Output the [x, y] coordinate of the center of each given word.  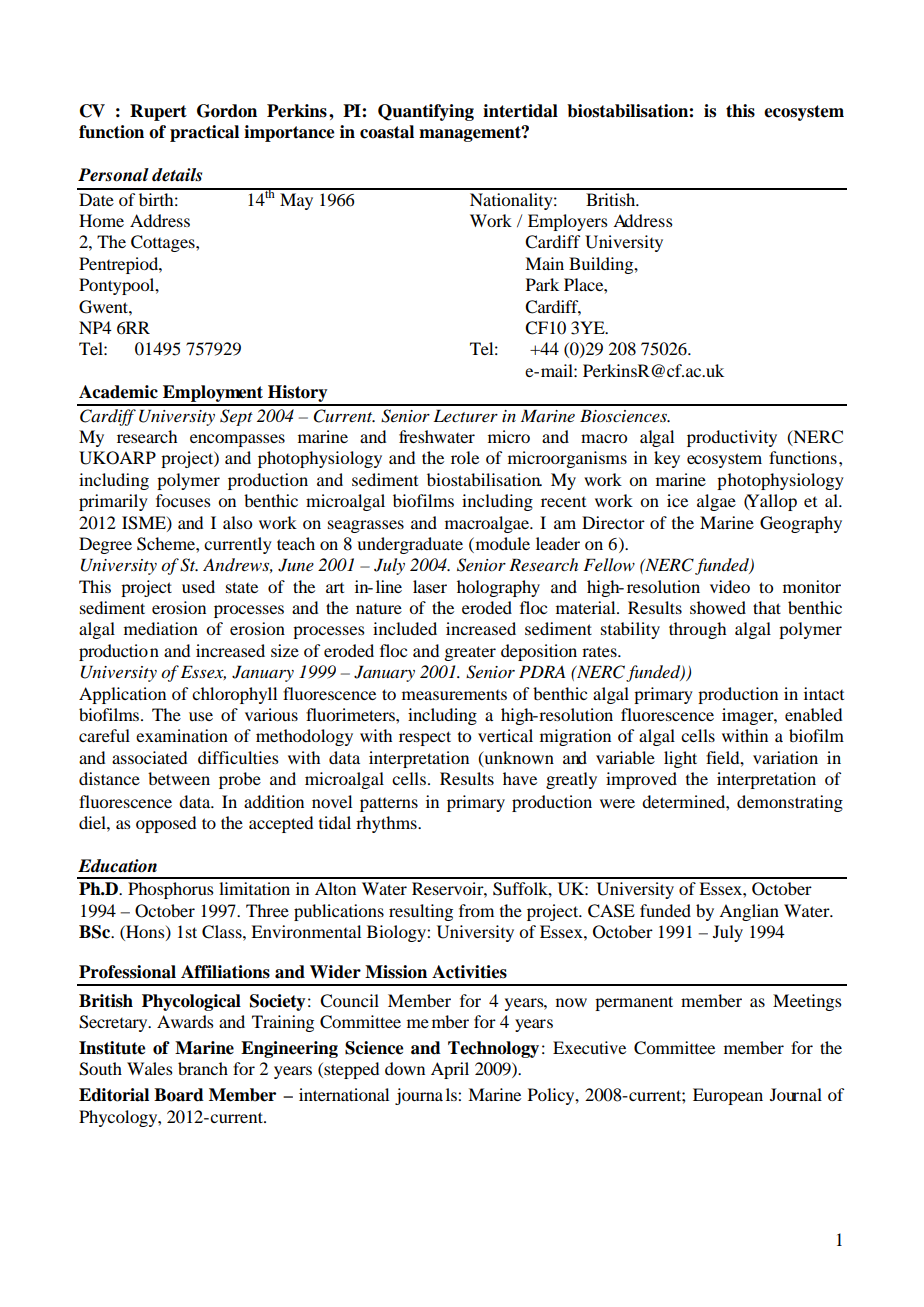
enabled [813, 714]
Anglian [749, 912]
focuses [183, 500]
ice [677, 500]
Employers [568, 222]
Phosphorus [171, 890]
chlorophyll [234, 695]
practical [204, 133]
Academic [118, 392]
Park [542, 284]
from [476, 910]
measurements [454, 695]
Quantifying [426, 112]
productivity [732, 438]
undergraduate [410, 545]
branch [203, 1068]
